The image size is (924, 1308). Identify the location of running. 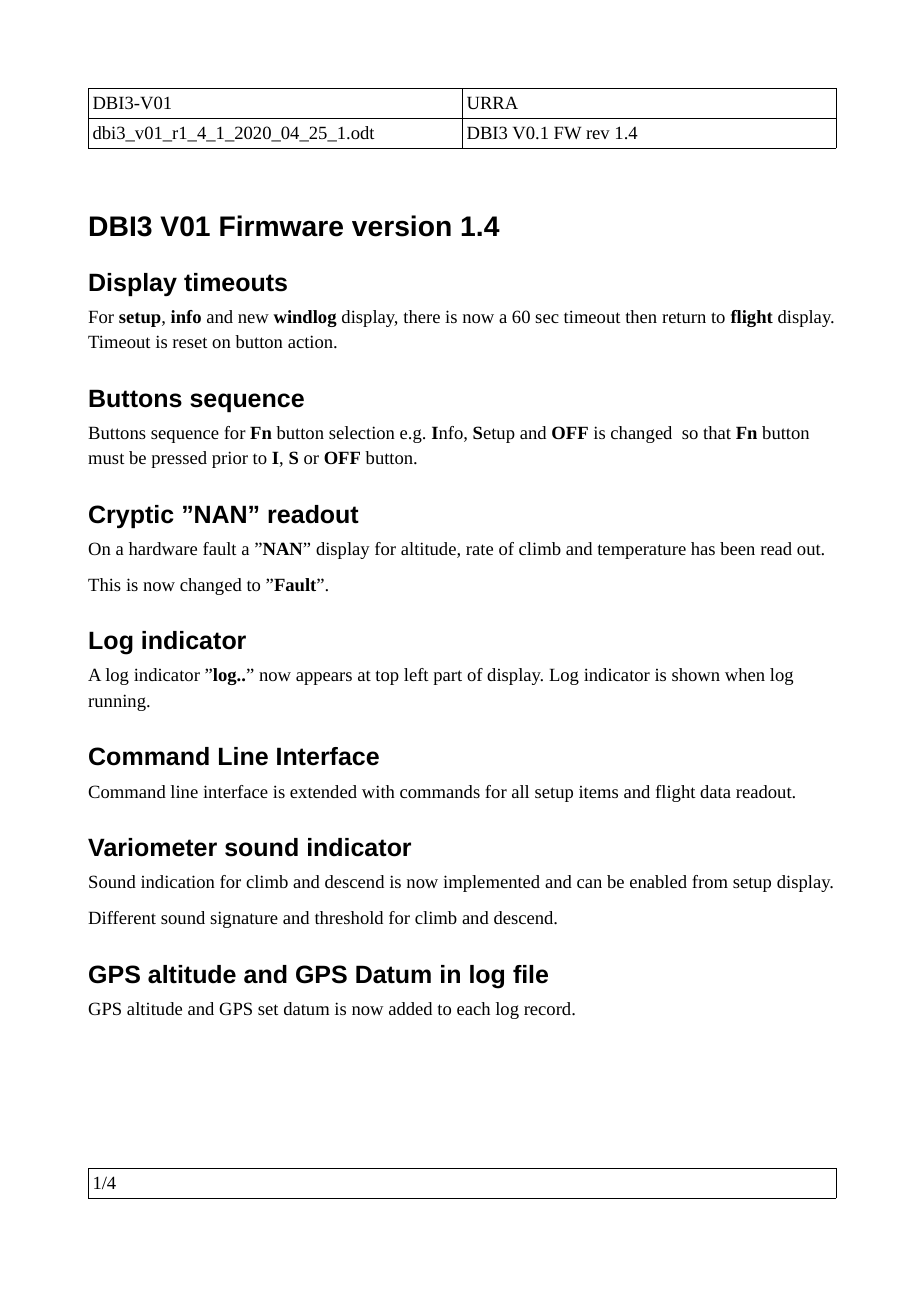
(118, 702).
